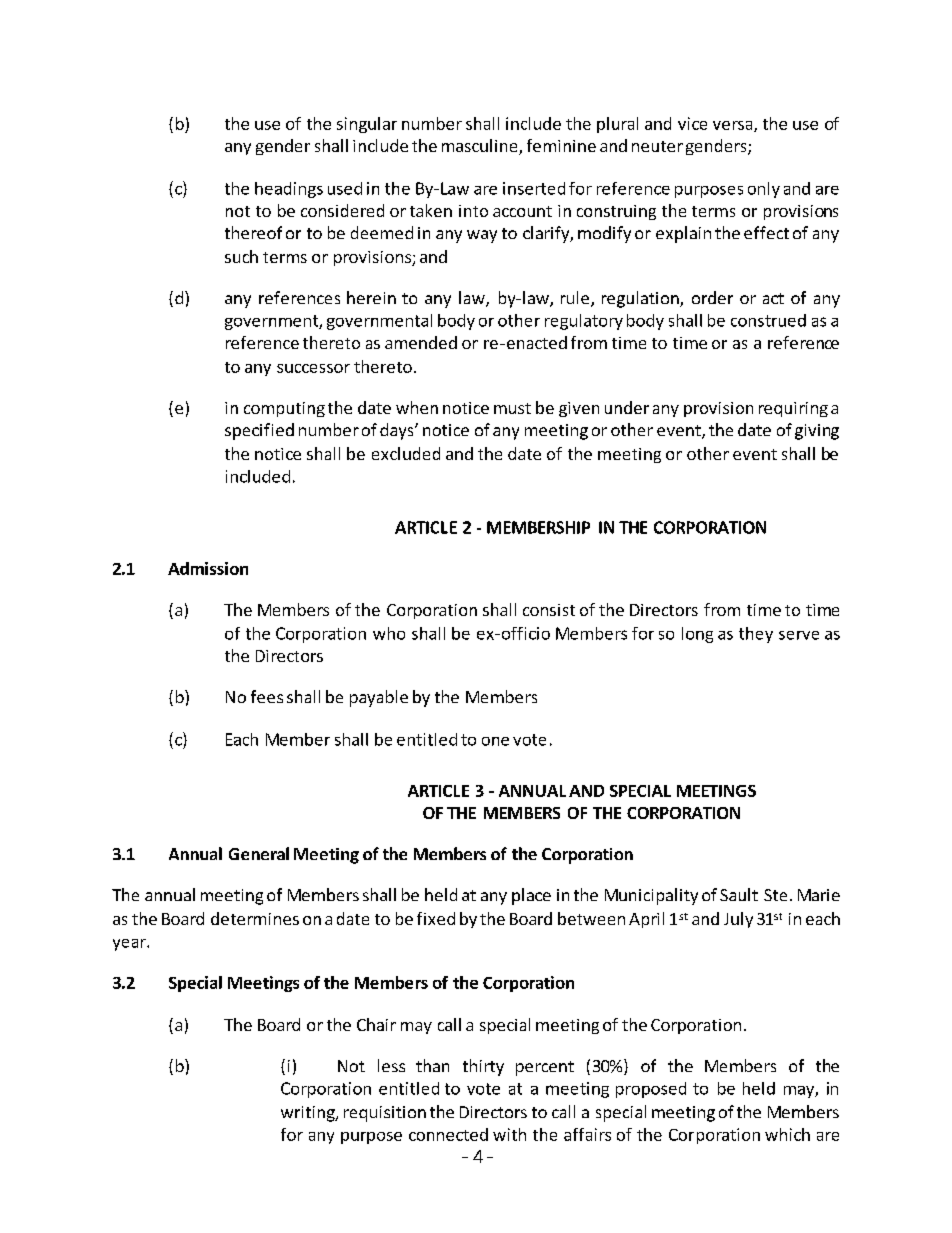  Describe the element at coordinates (756, 635) in the page. I see `they` at that location.
